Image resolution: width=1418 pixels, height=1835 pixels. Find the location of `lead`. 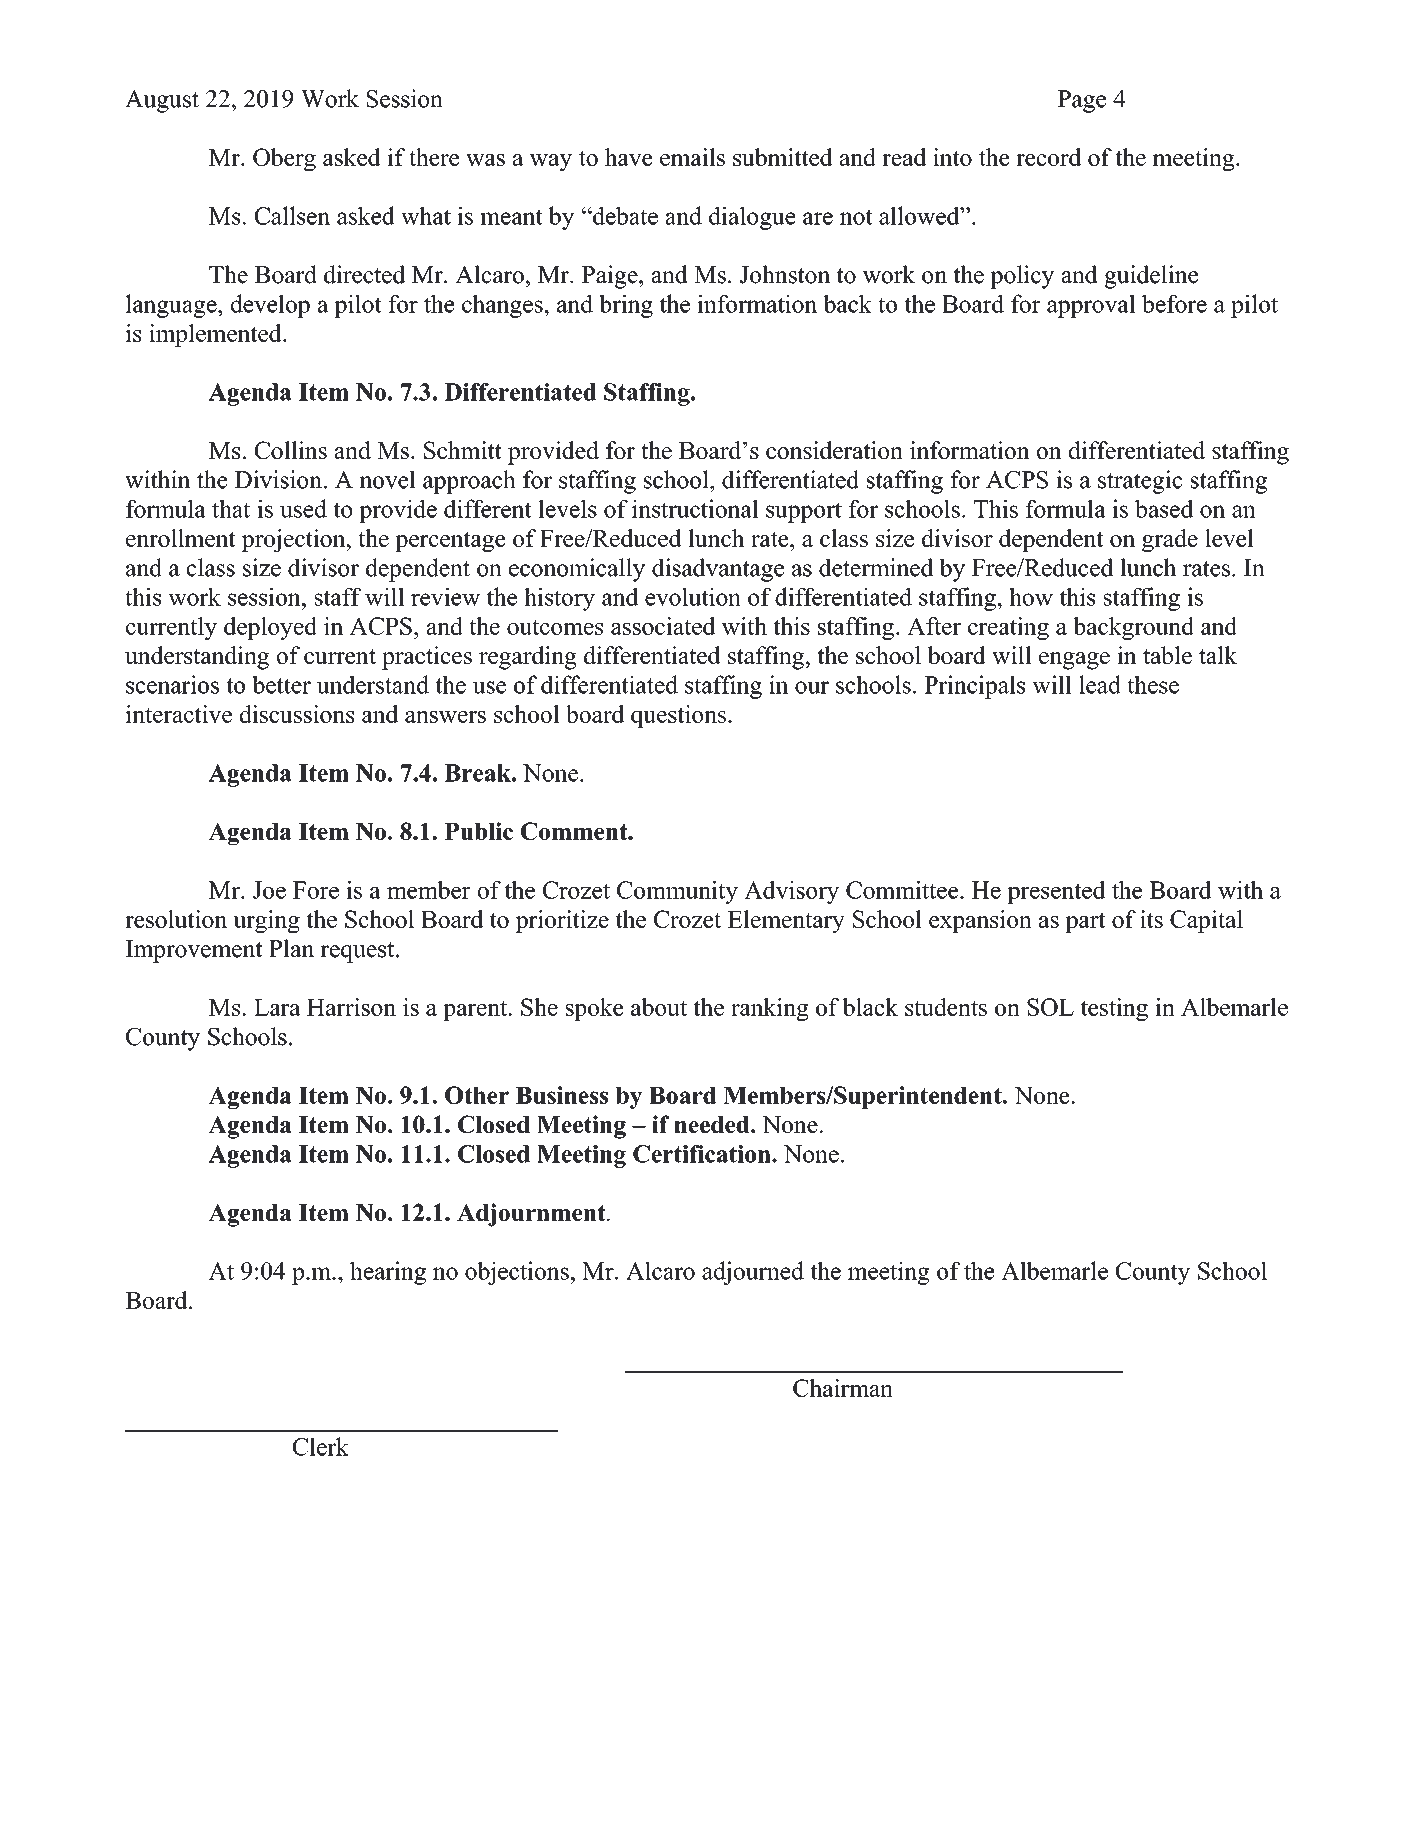

lead is located at coordinates (1100, 684).
